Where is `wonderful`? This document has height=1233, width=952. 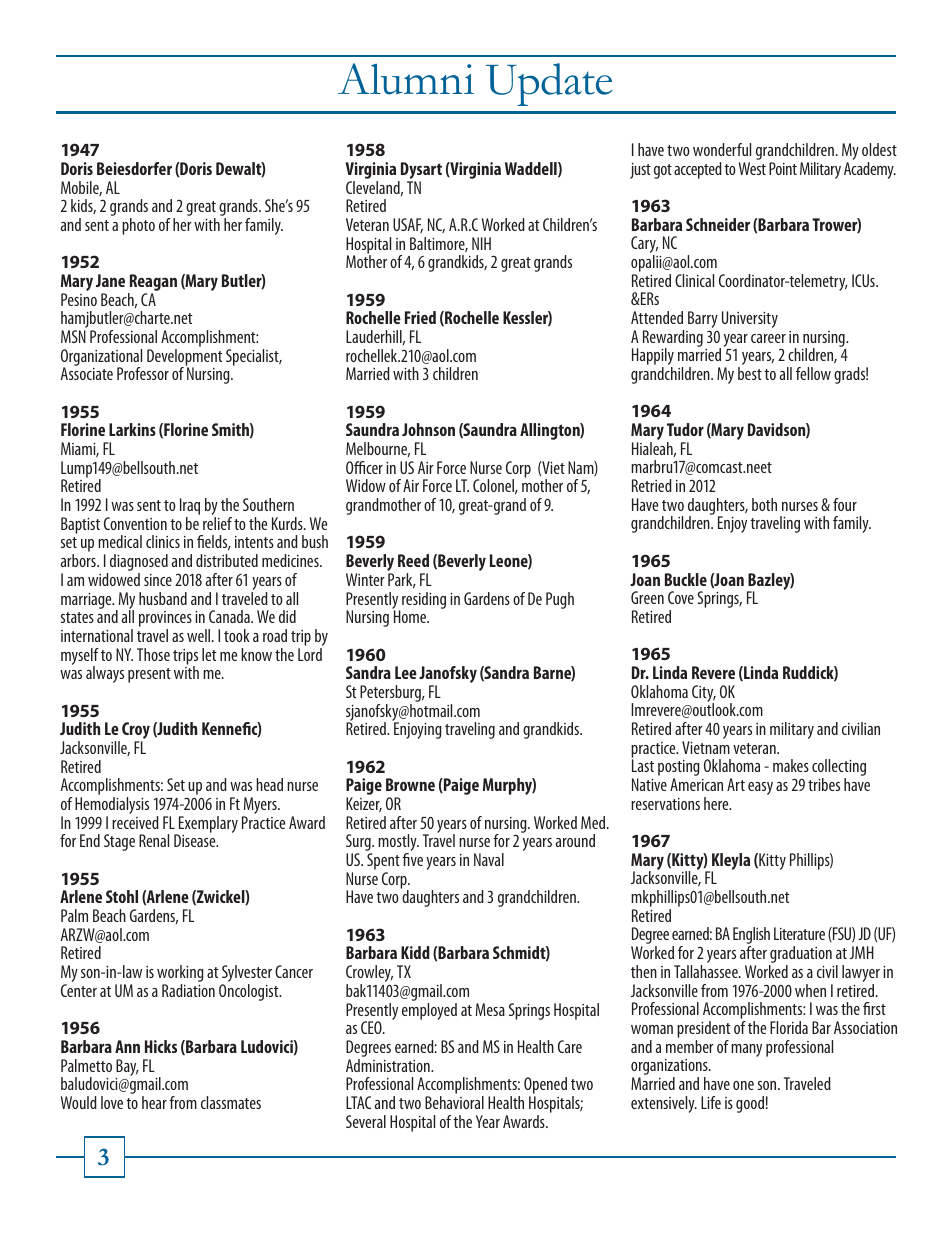 wonderful is located at coordinates (722, 149).
